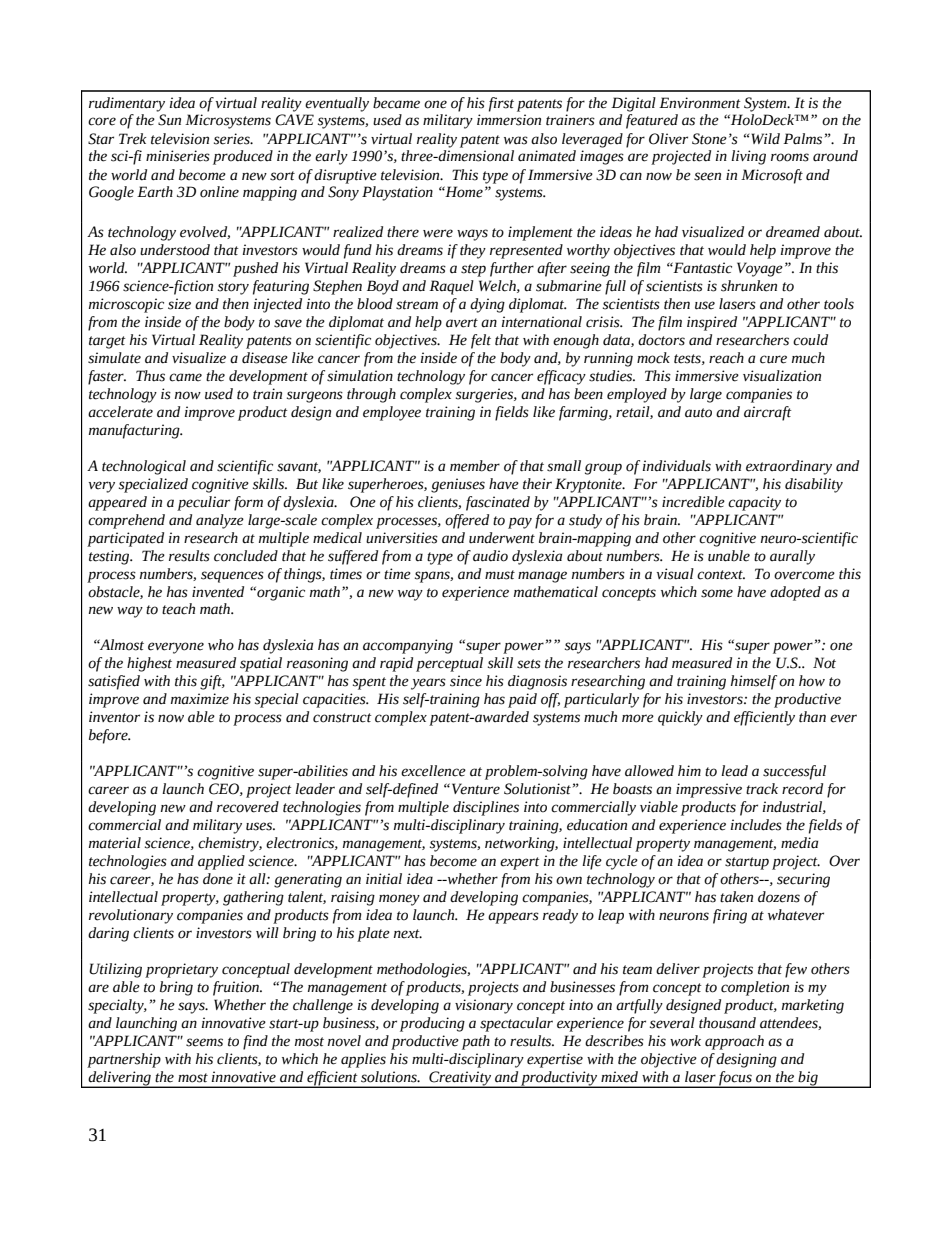 Image resolution: width=952 pixels, height=1233 pixels. Describe the element at coordinates (150, 376) in the document. I see `Thus` at that location.
